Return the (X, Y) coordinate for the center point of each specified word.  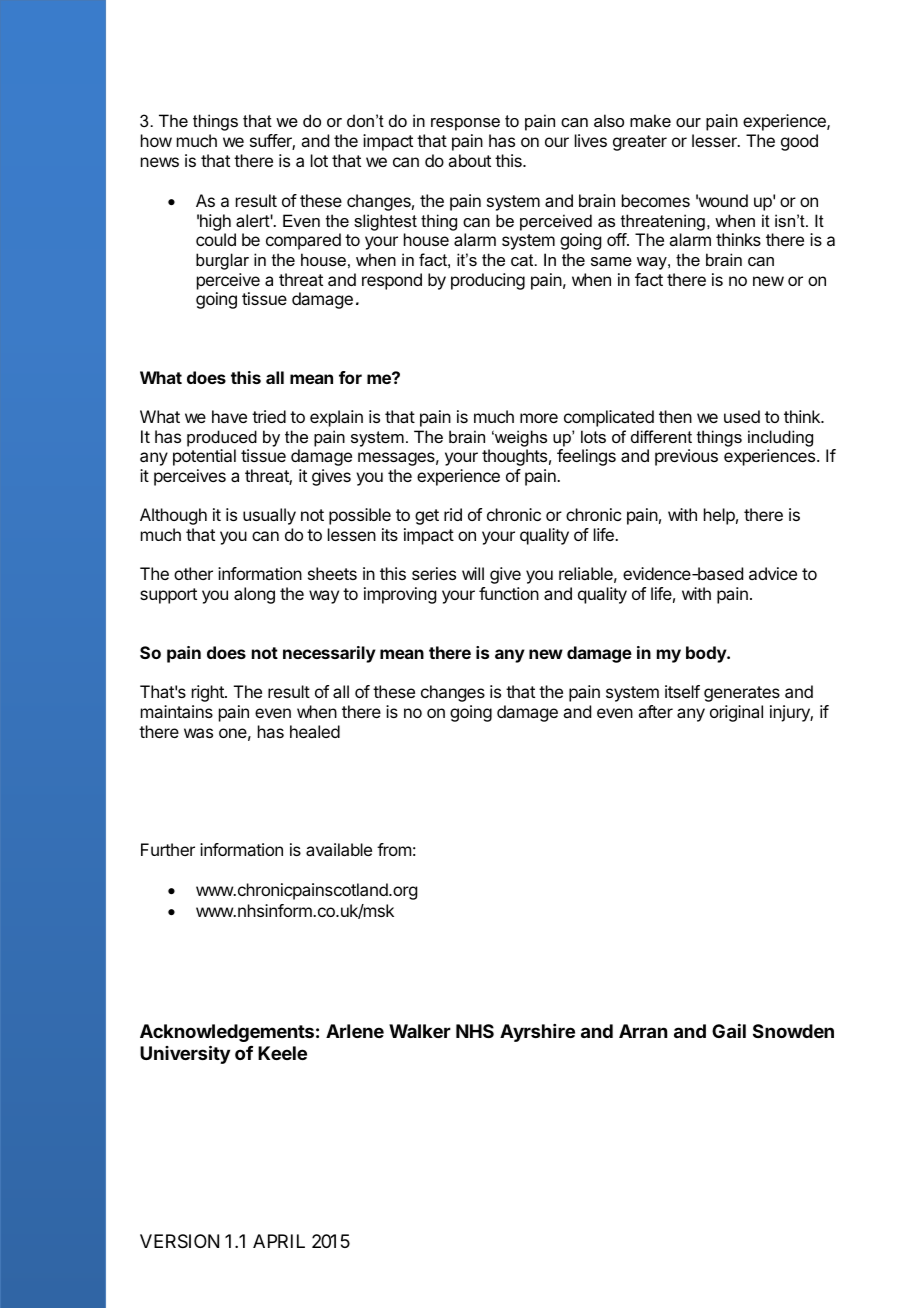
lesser (715, 140)
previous (686, 457)
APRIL (279, 1241)
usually (269, 516)
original (736, 713)
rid (453, 514)
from (394, 849)
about (469, 160)
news (160, 162)
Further (168, 849)
